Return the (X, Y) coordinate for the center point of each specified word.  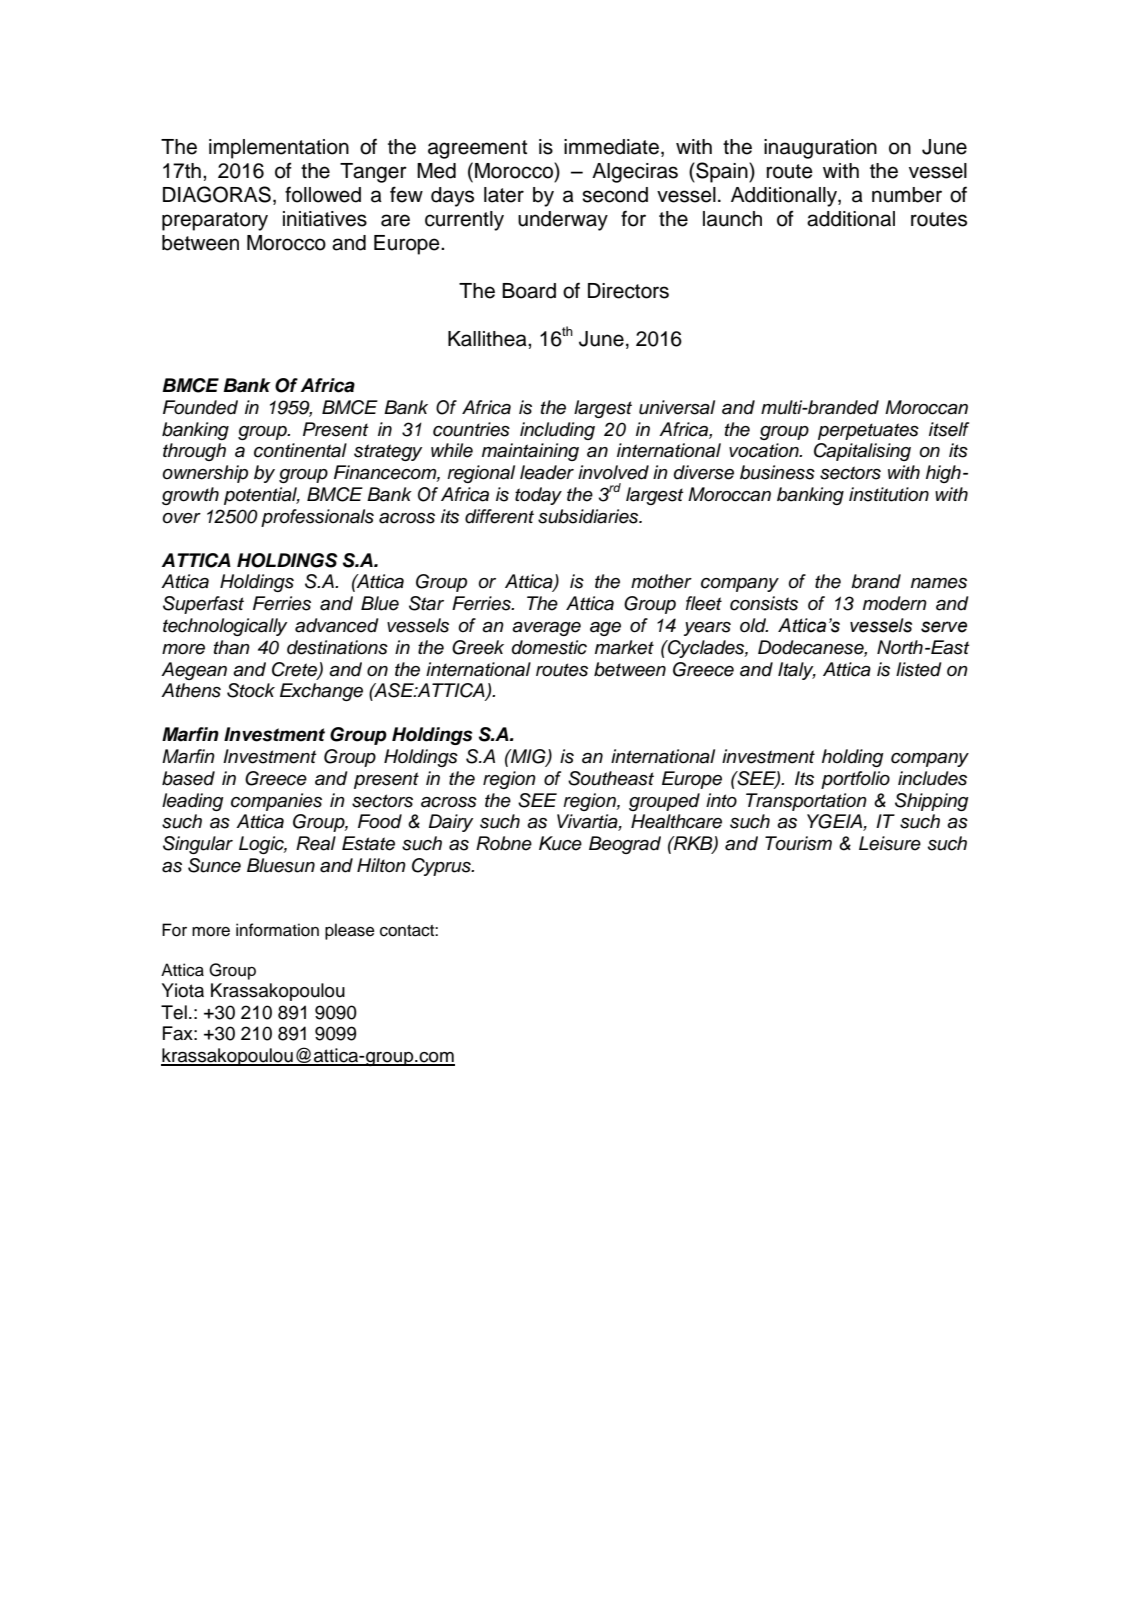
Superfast (203, 605)
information (277, 930)
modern (895, 603)
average (546, 629)
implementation (279, 149)
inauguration (820, 149)
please (350, 931)
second (615, 195)
